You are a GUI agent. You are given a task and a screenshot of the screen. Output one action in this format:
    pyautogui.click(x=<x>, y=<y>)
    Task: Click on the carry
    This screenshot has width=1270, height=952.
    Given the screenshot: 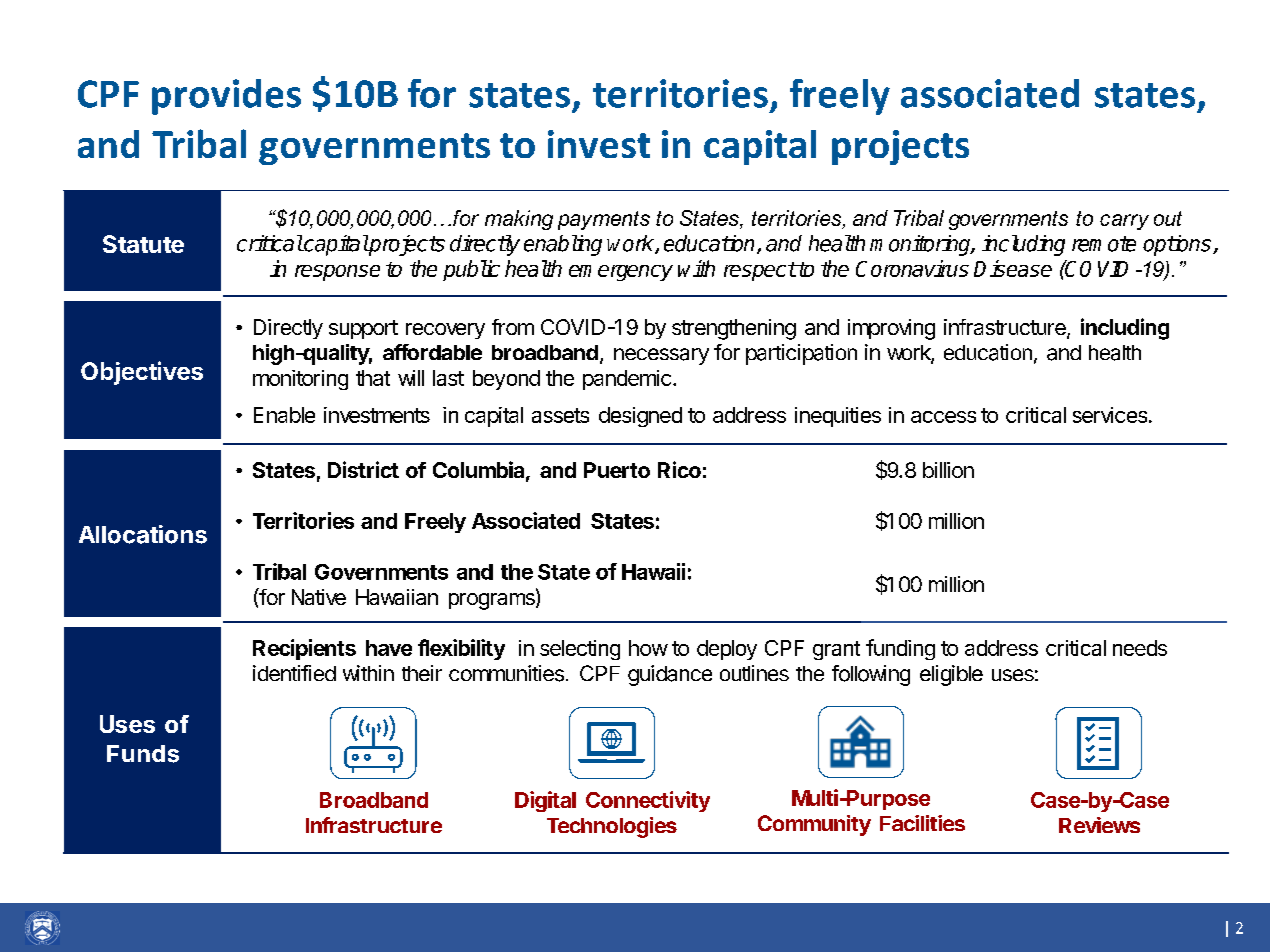 What is the action you would take?
    pyautogui.click(x=1124, y=222)
